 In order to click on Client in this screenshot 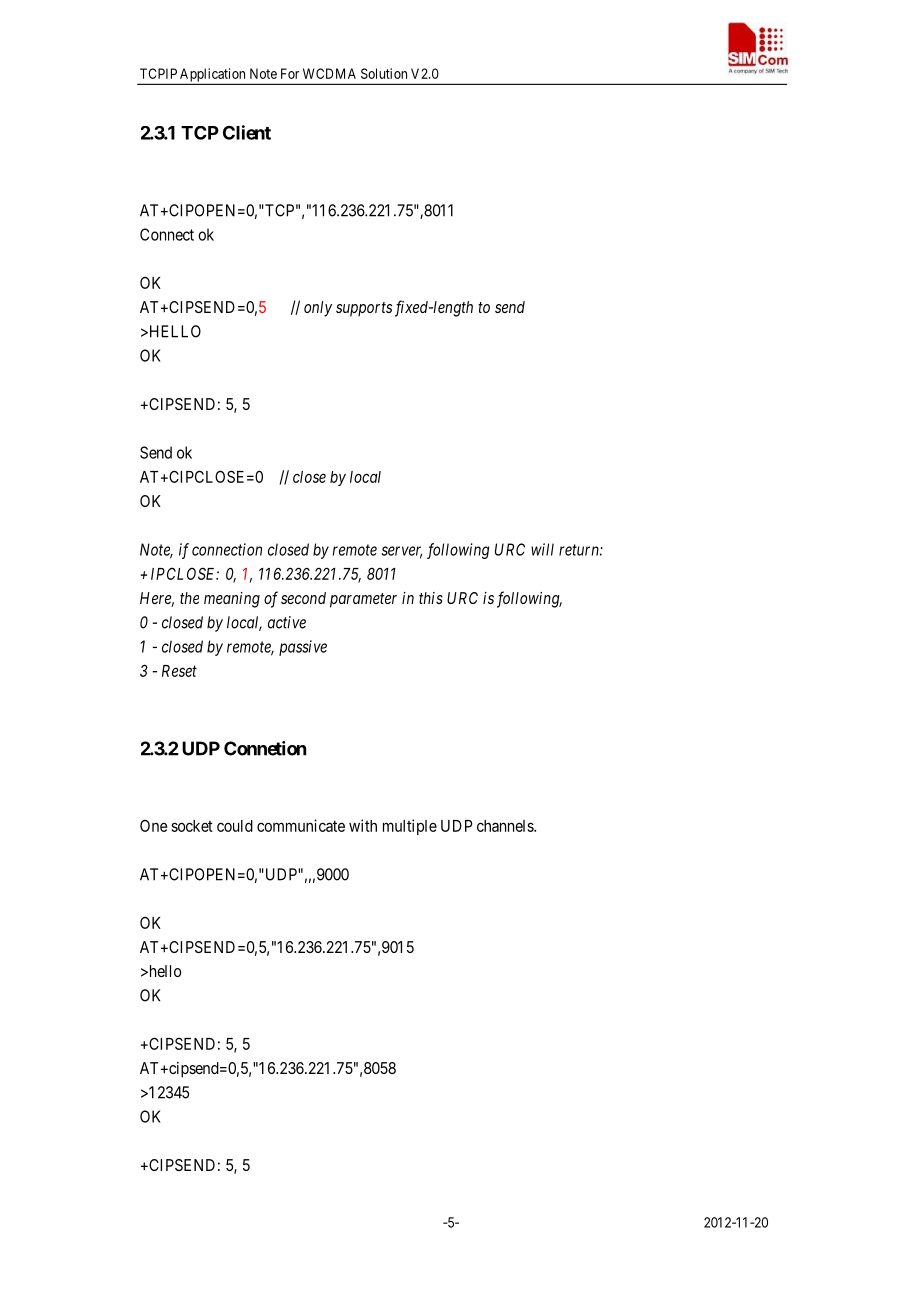, I will do `click(247, 132)`.
